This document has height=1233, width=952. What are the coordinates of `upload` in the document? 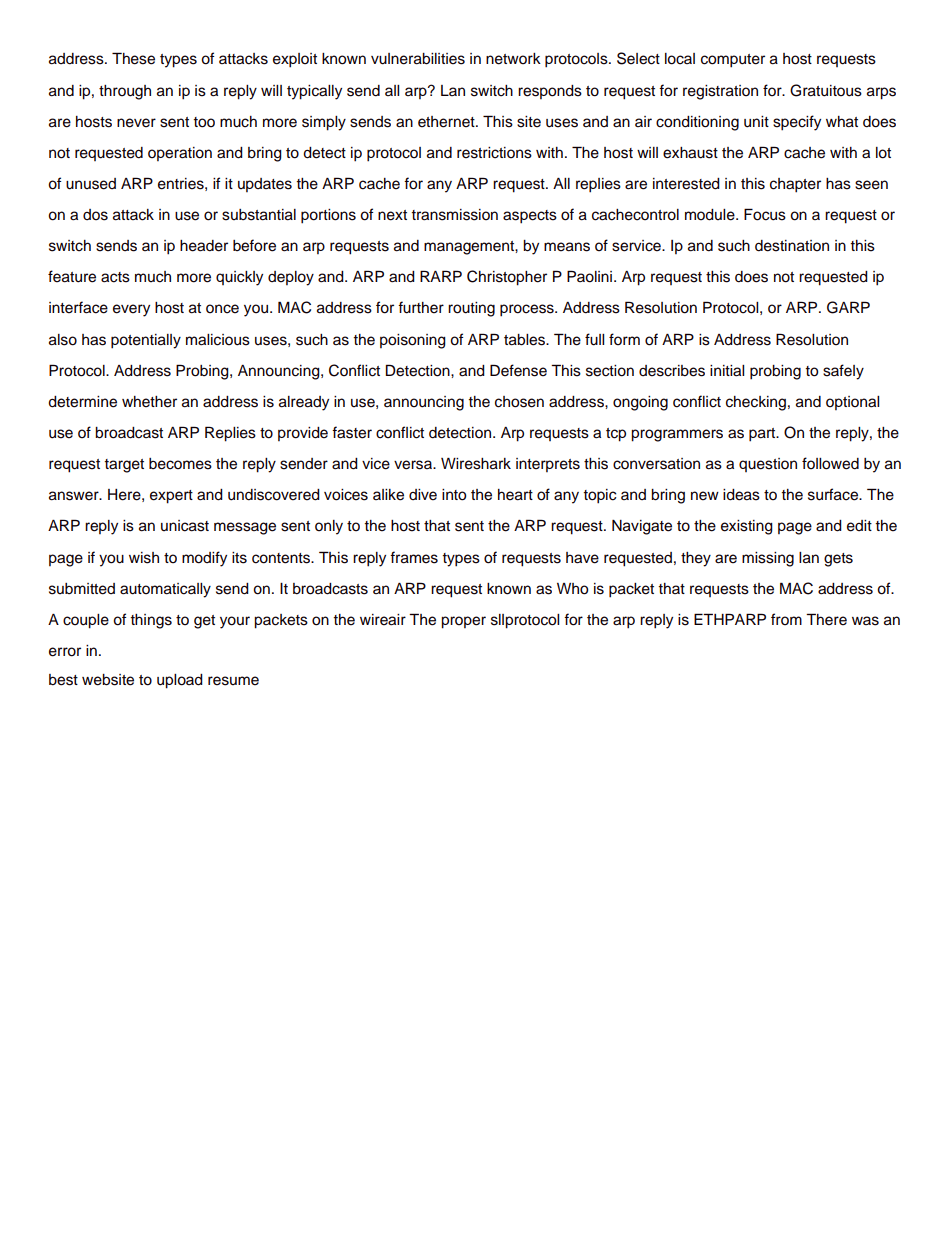 It's located at (180, 681).
